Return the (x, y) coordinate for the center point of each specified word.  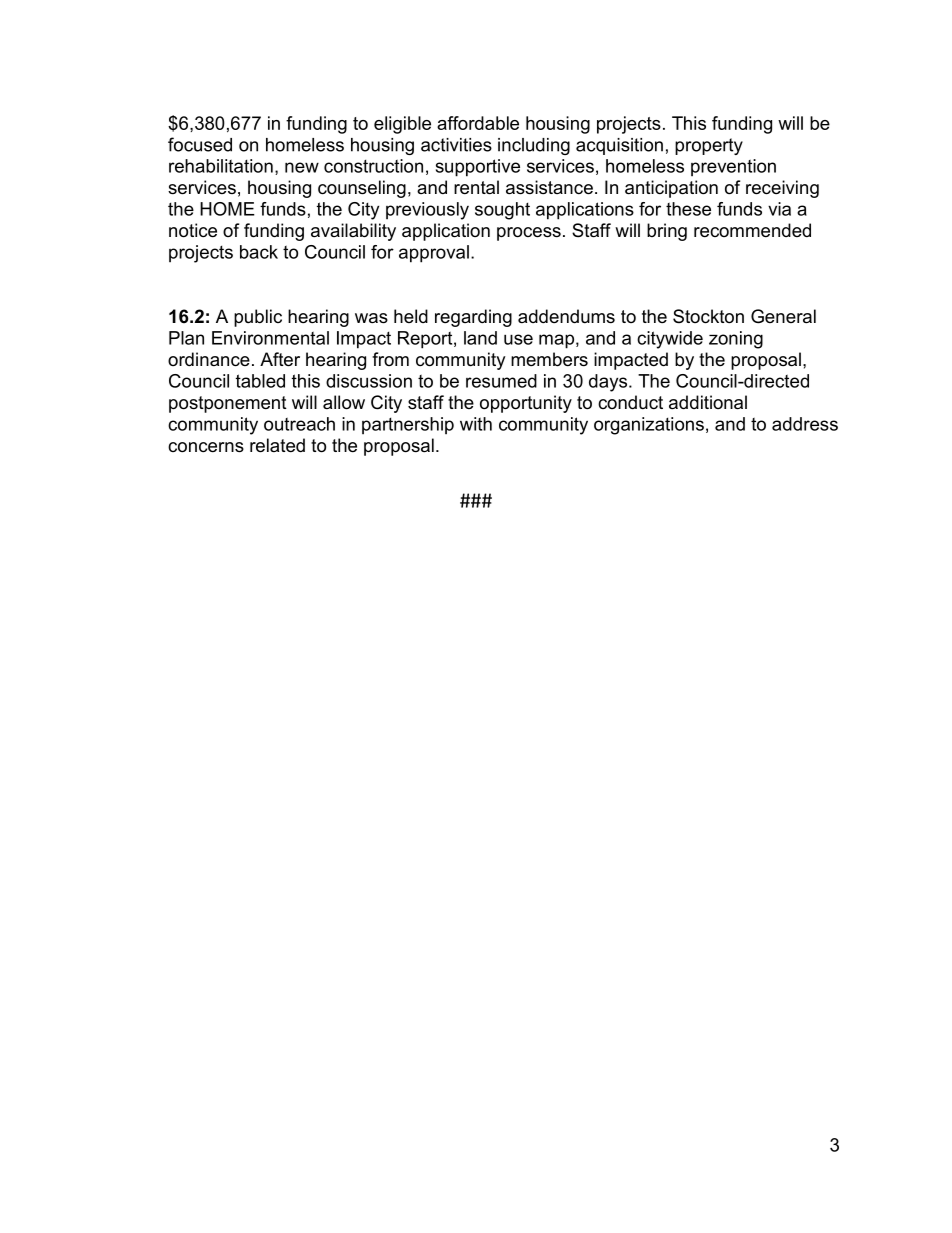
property (709, 146)
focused (200, 144)
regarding (473, 318)
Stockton (708, 316)
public (258, 318)
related (277, 445)
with (476, 424)
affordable (478, 123)
